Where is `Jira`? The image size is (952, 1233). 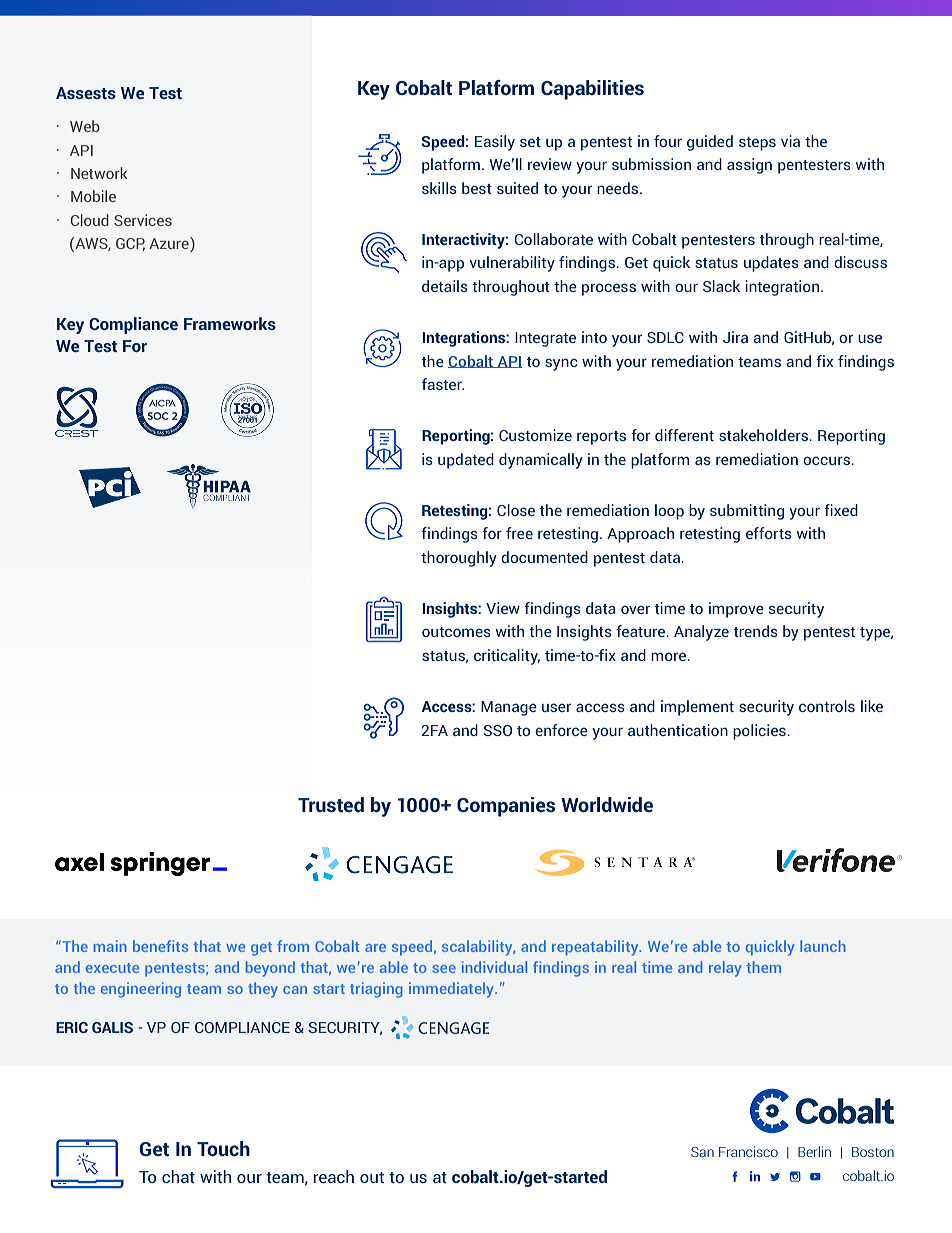
Jira is located at coordinates (735, 337).
